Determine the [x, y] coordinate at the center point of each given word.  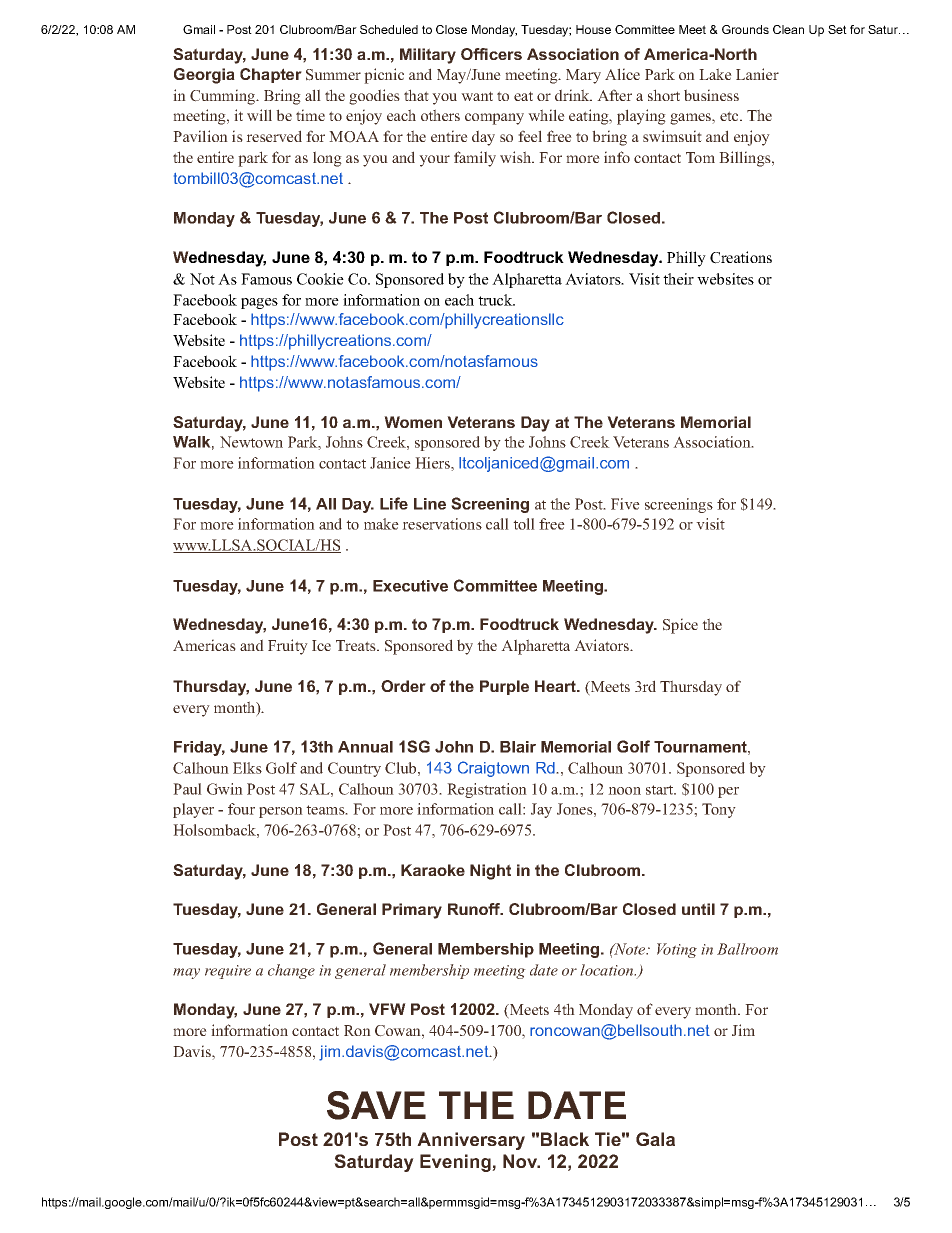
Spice [680, 626]
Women [413, 422]
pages [259, 303]
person [281, 812]
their [678, 279]
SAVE [376, 1105]
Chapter [271, 75]
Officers [491, 54]
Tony [719, 810]
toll [524, 524]
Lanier [757, 74]
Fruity [288, 647]
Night [490, 872]
